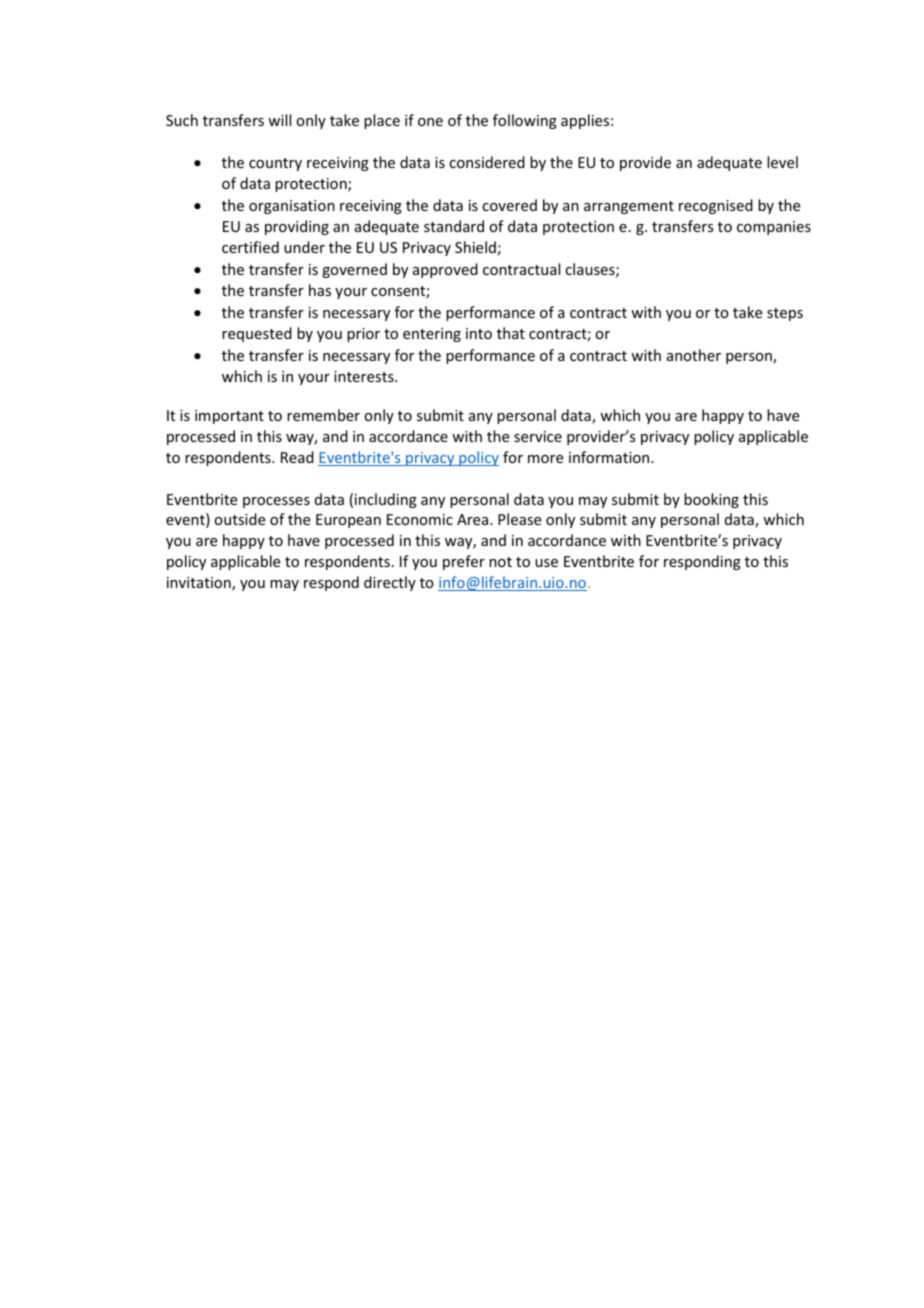 The image size is (924, 1308). I want to click on another, so click(694, 355).
